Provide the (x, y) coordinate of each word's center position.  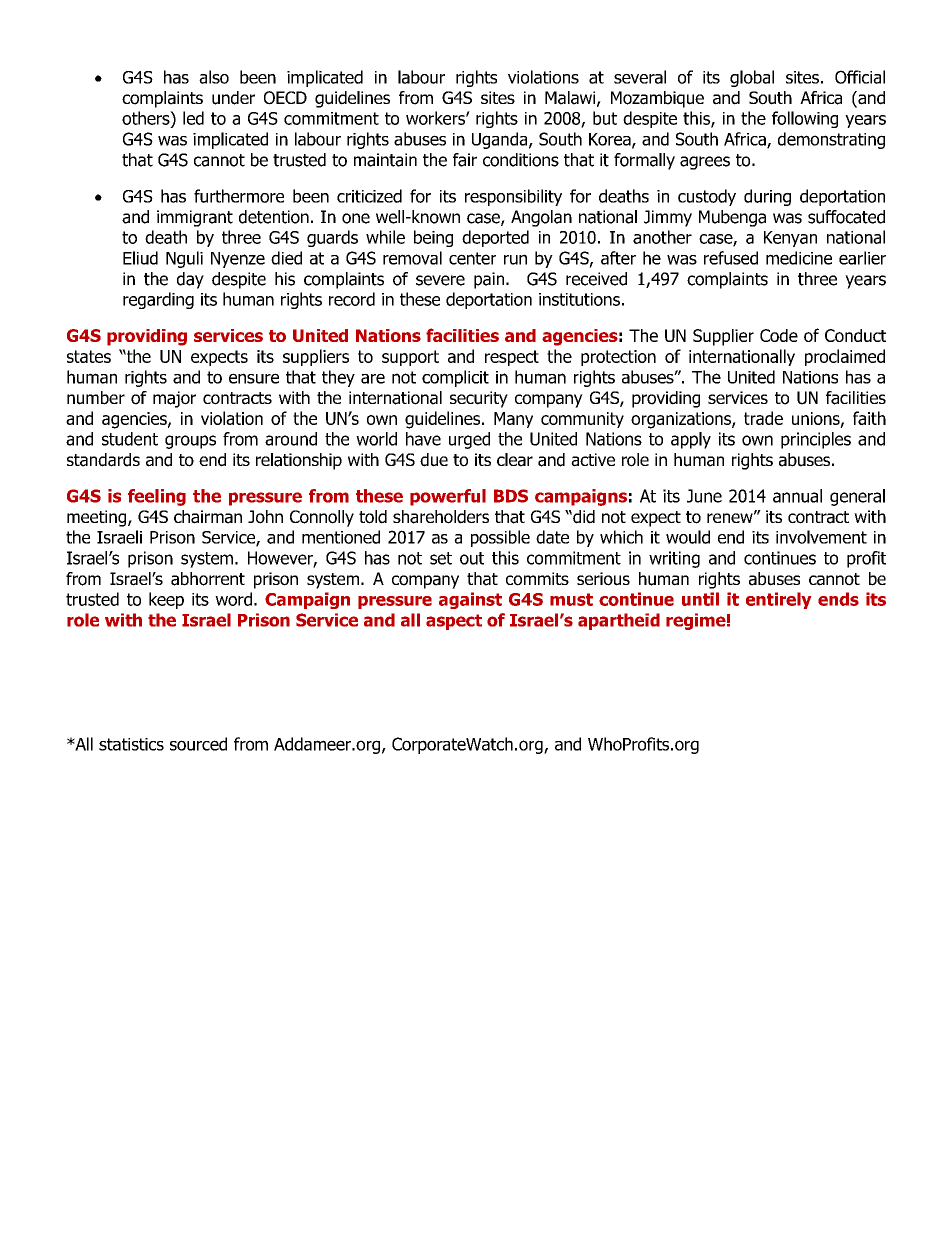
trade (763, 418)
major (174, 399)
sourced (198, 744)
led (193, 118)
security (479, 399)
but (605, 118)
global (752, 78)
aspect (454, 622)
